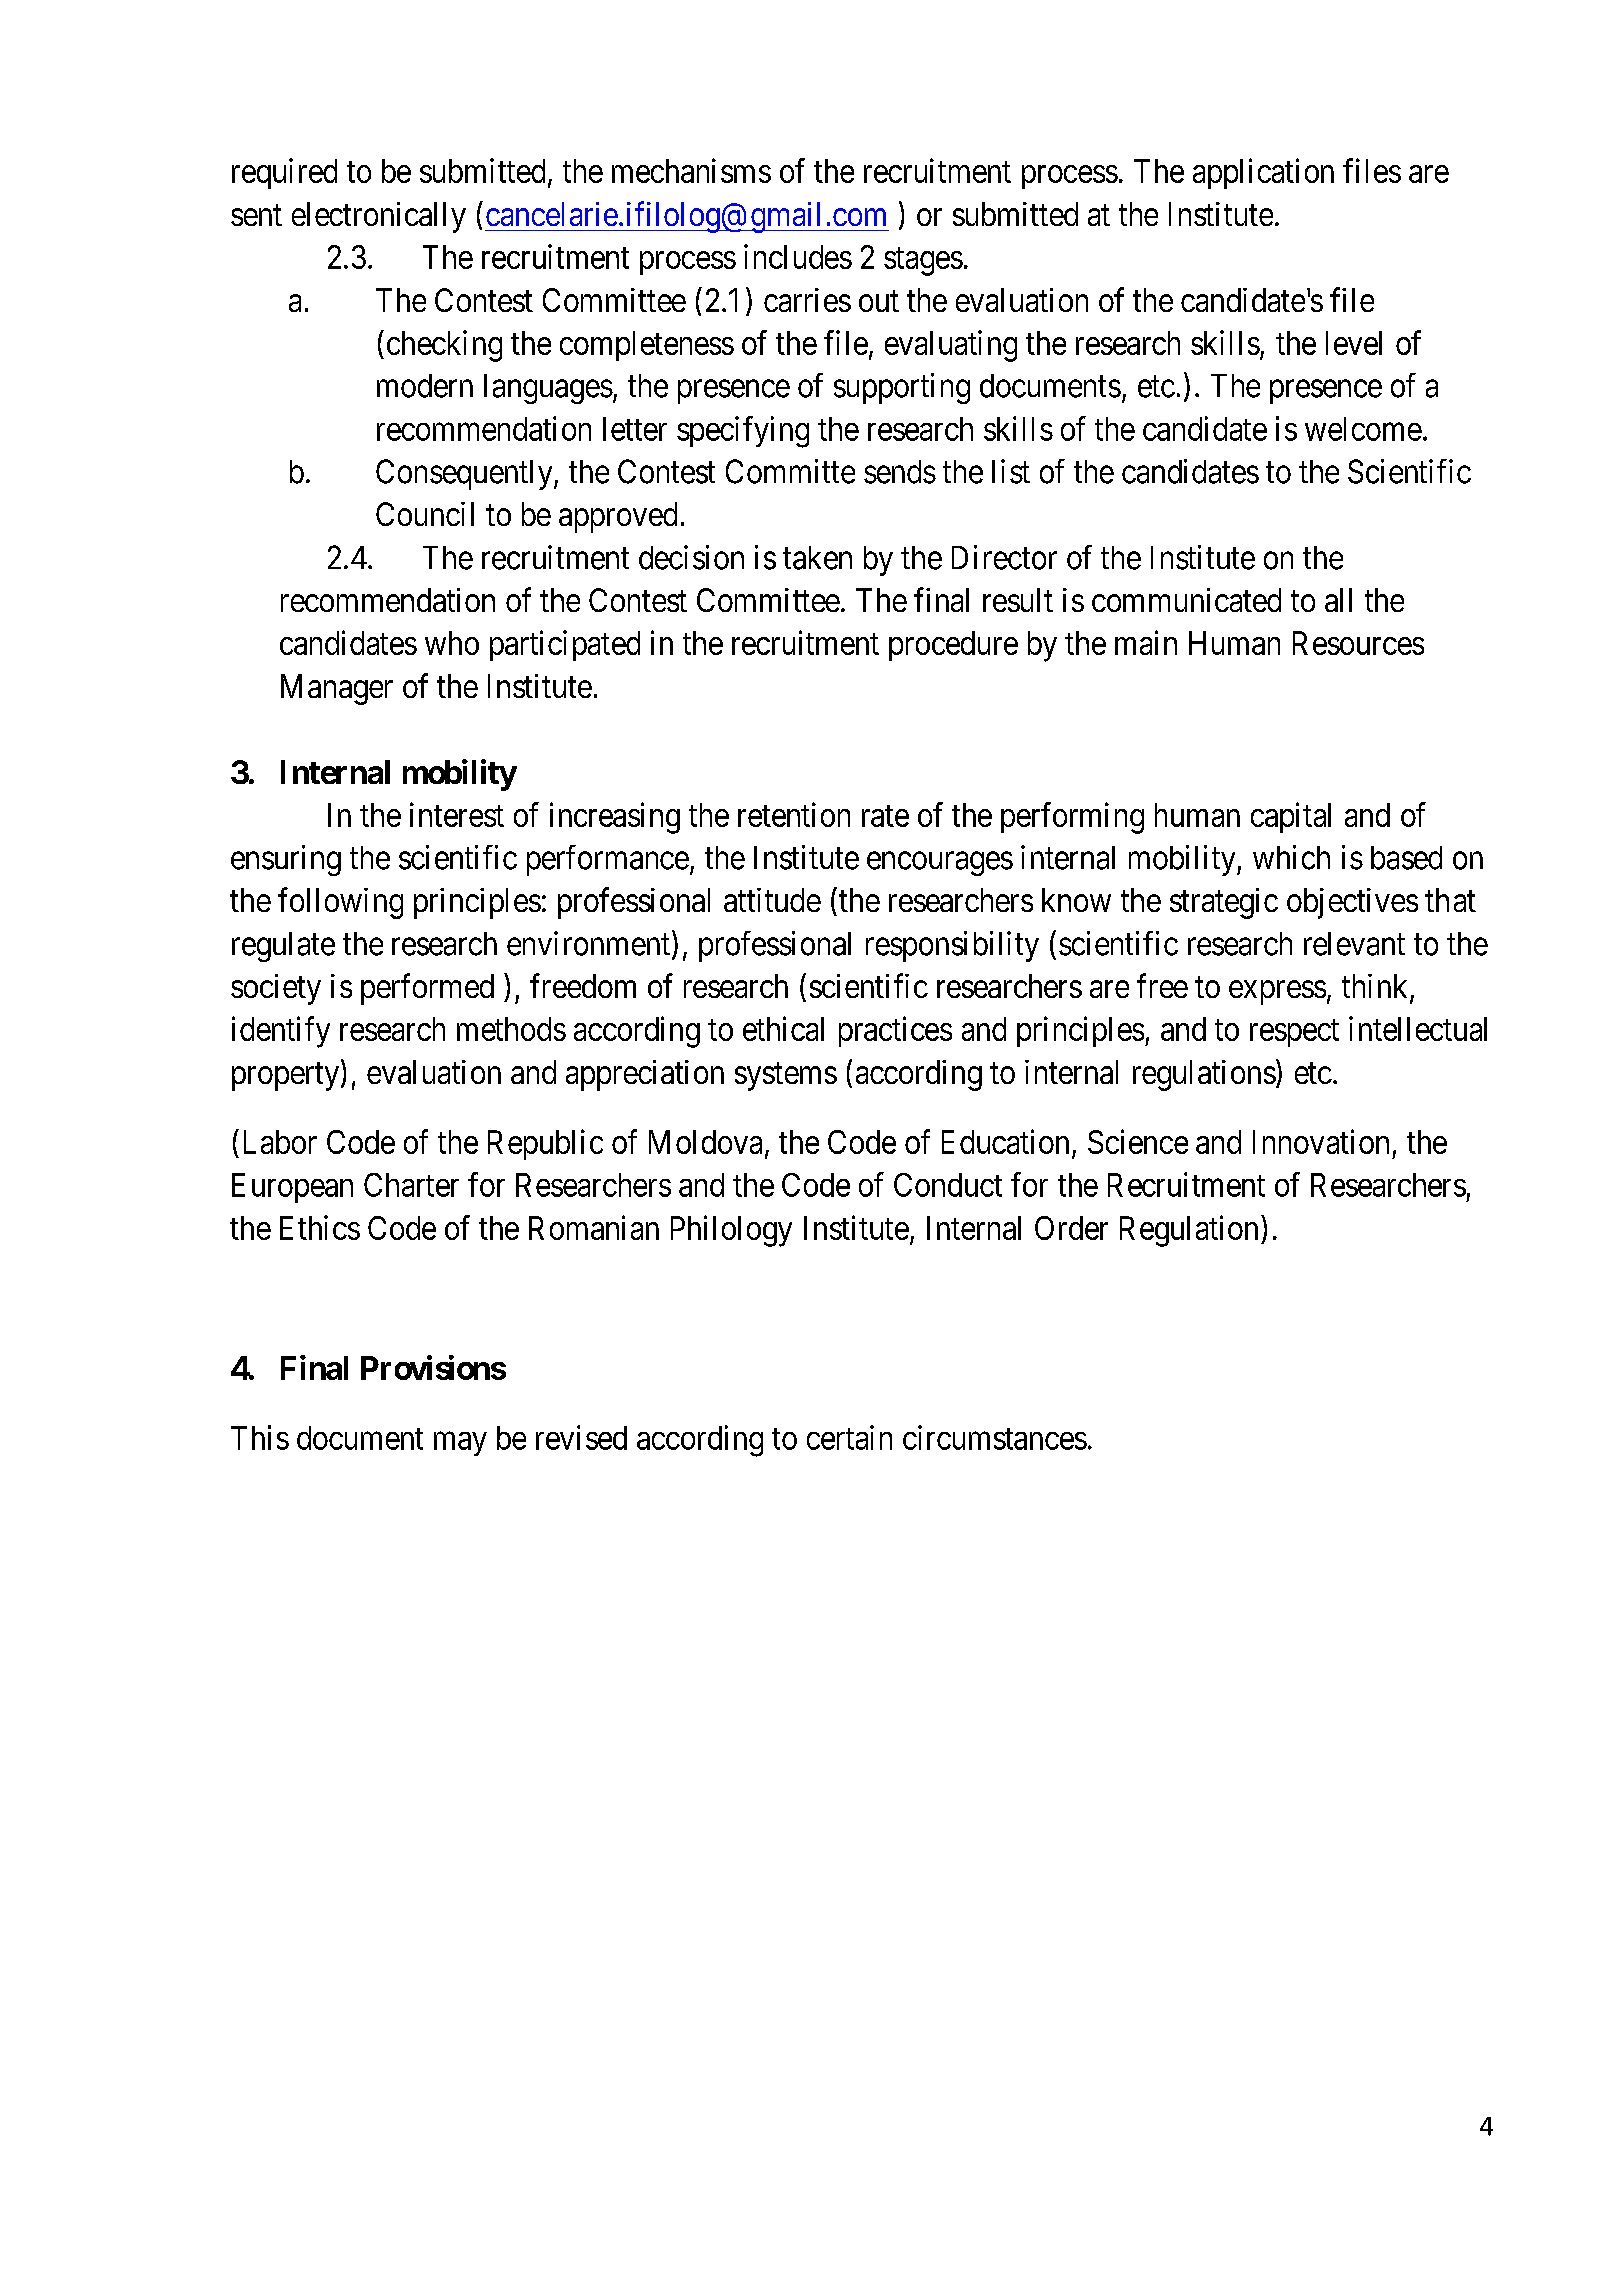 Image resolution: width=1609 pixels, height=2275 pixels. I want to click on circumstances, so click(995, 1437).
